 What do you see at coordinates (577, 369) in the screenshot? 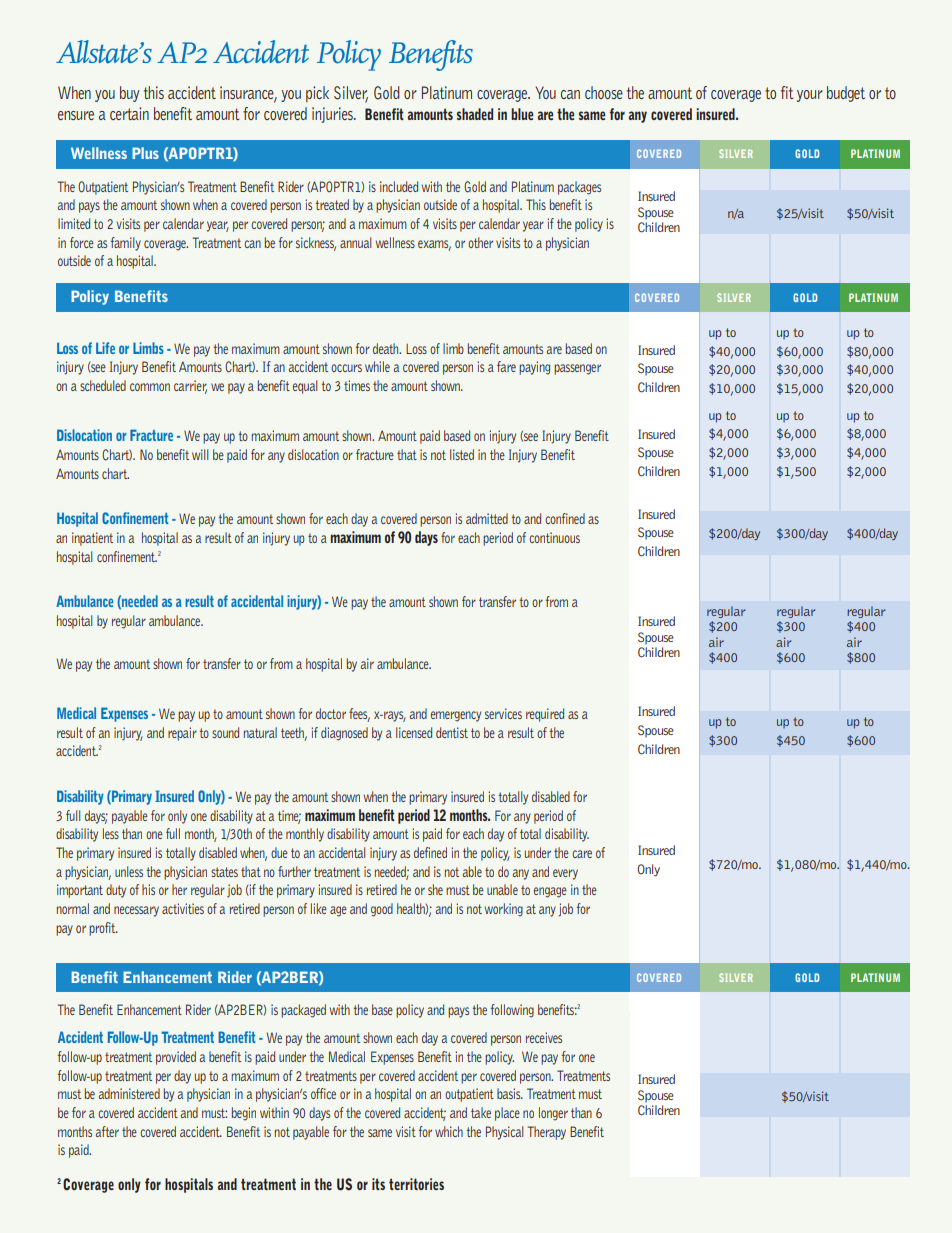
I see `passenger` at bounding box center [577, 369].
